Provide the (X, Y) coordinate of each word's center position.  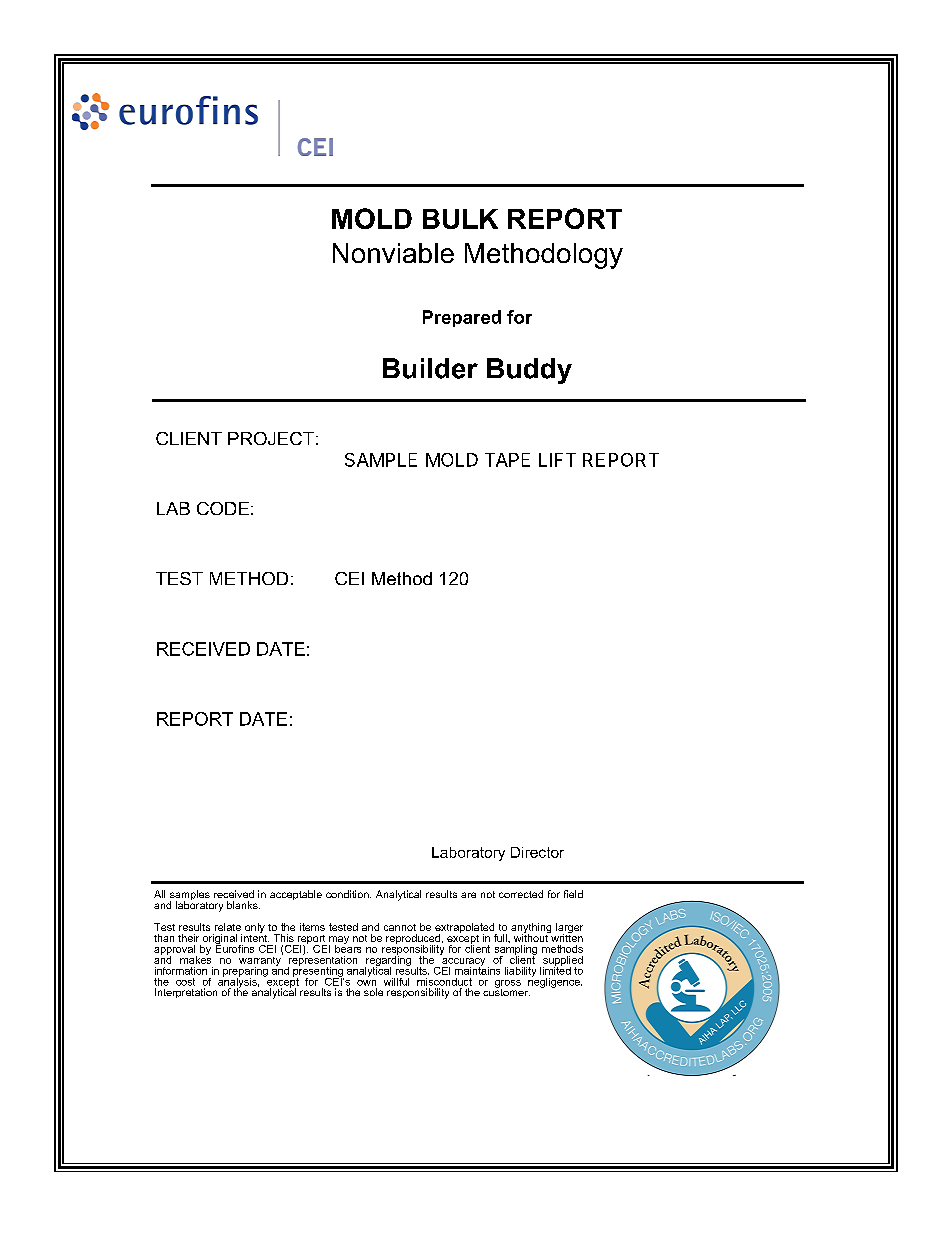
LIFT (557, 460)
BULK (460, 219)
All (159, 894)
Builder (430, 368)
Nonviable (393, 253)
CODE (223, 508)
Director (537, 852)
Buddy (529, 371)
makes (195, 958)
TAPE (507, 460)
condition (348, 894)
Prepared (462, 318)
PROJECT (271, 438)
